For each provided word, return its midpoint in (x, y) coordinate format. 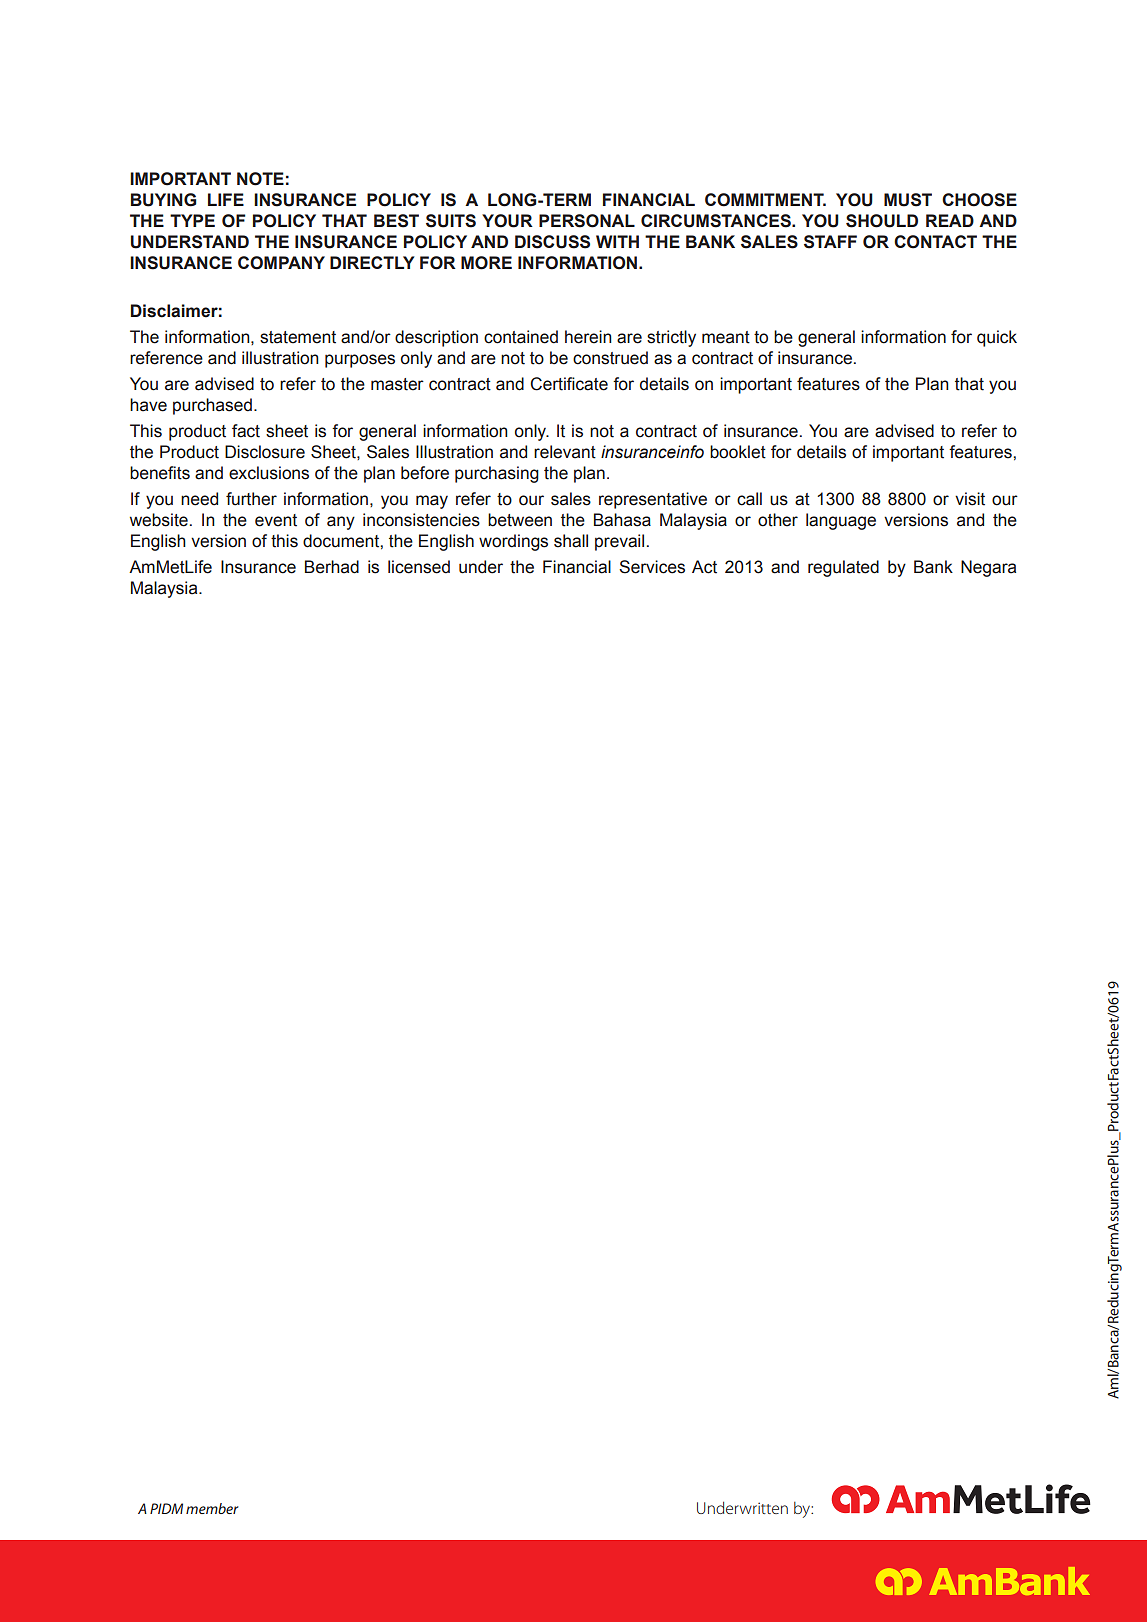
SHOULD (882, 221)
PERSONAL (587, 221)
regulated (843, 568)
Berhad (332, 567)
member (212, 1508)
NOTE (260, 179)
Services (652, 567)
